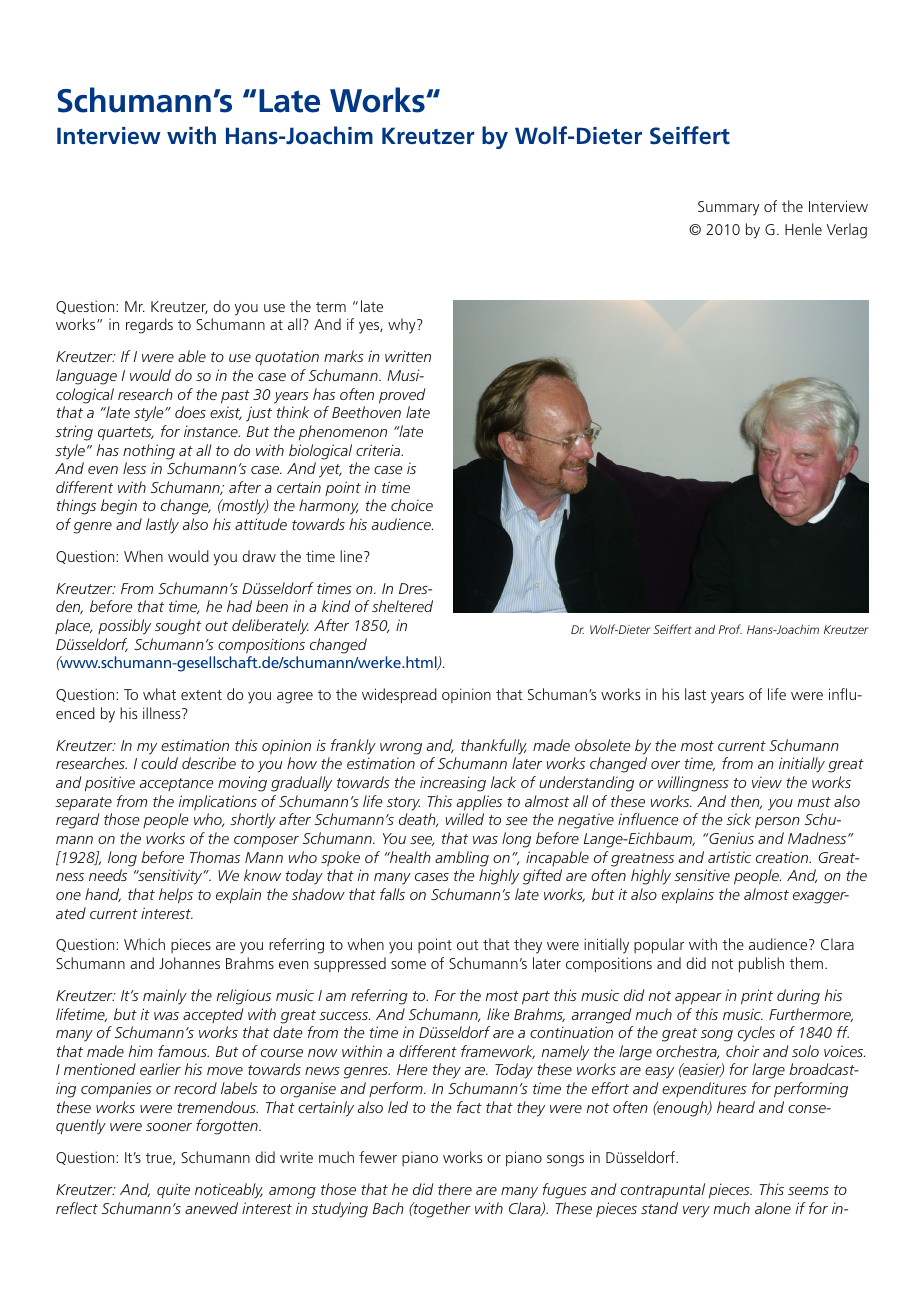 Image resolution: width=924 pixels, height=1308 pixels. I want to click on quite, so click(173, 1190).
